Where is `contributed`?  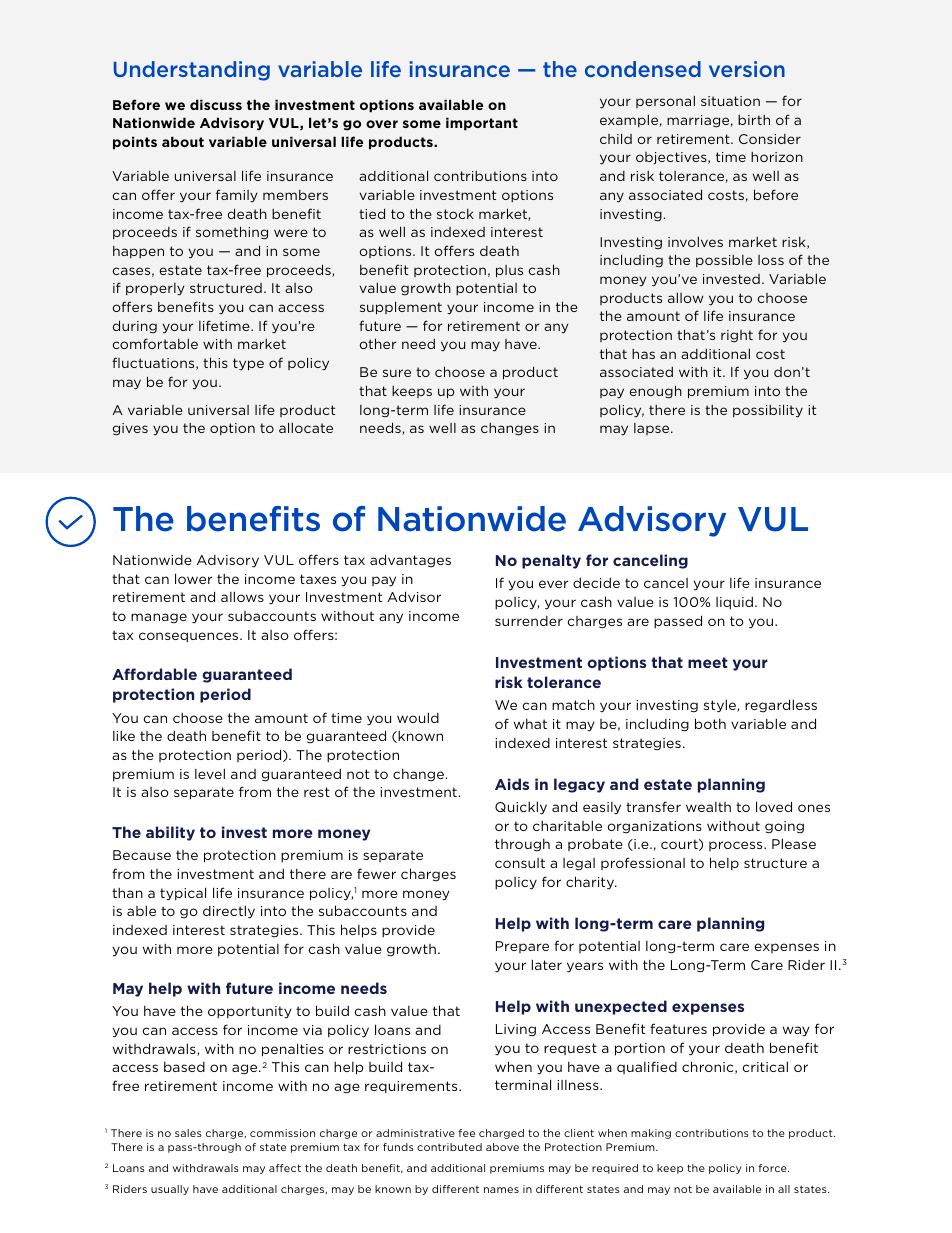 contributed is located at coordinates (449, 1147).
